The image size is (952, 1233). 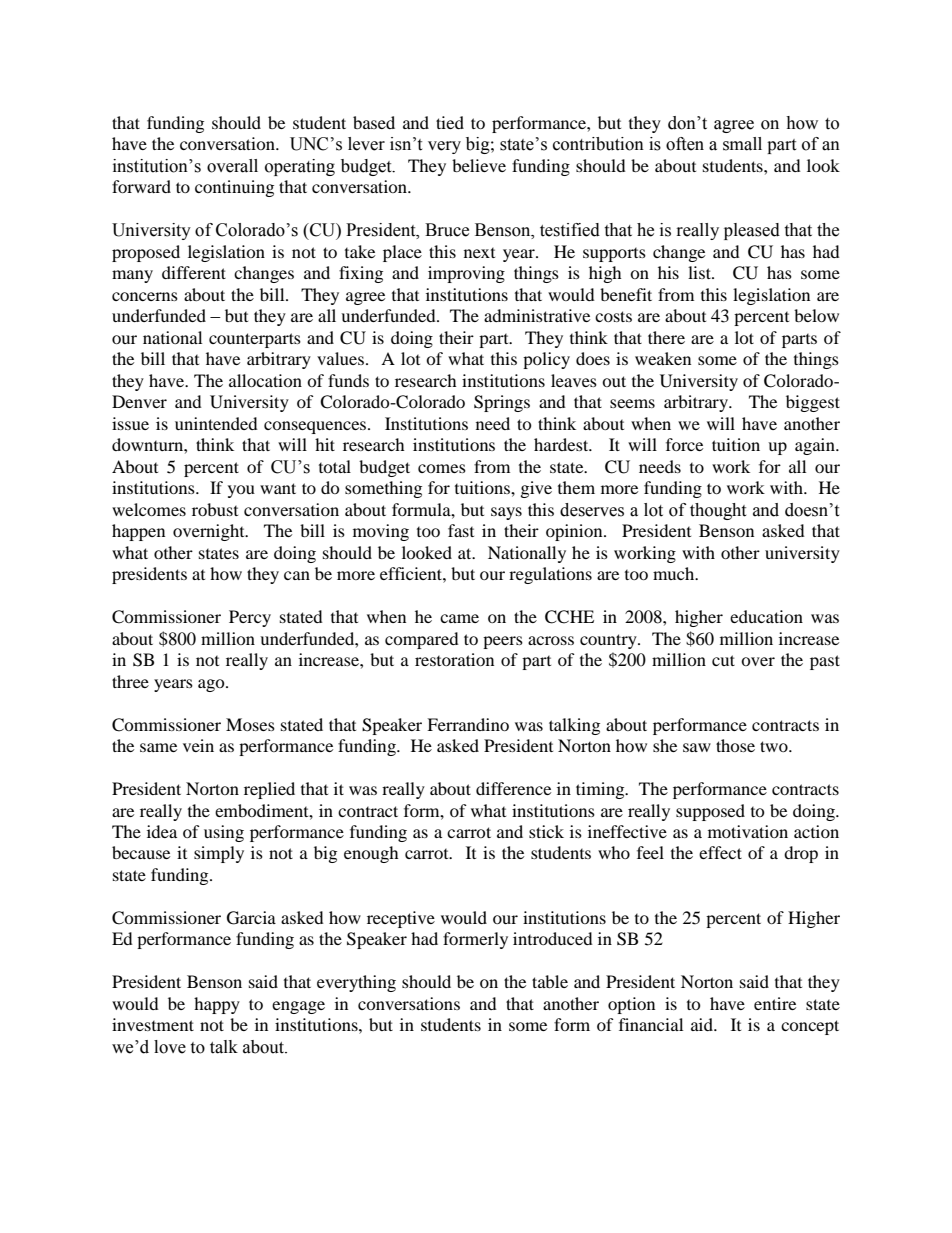 I want to click on table, so click(x=550, y=981).
